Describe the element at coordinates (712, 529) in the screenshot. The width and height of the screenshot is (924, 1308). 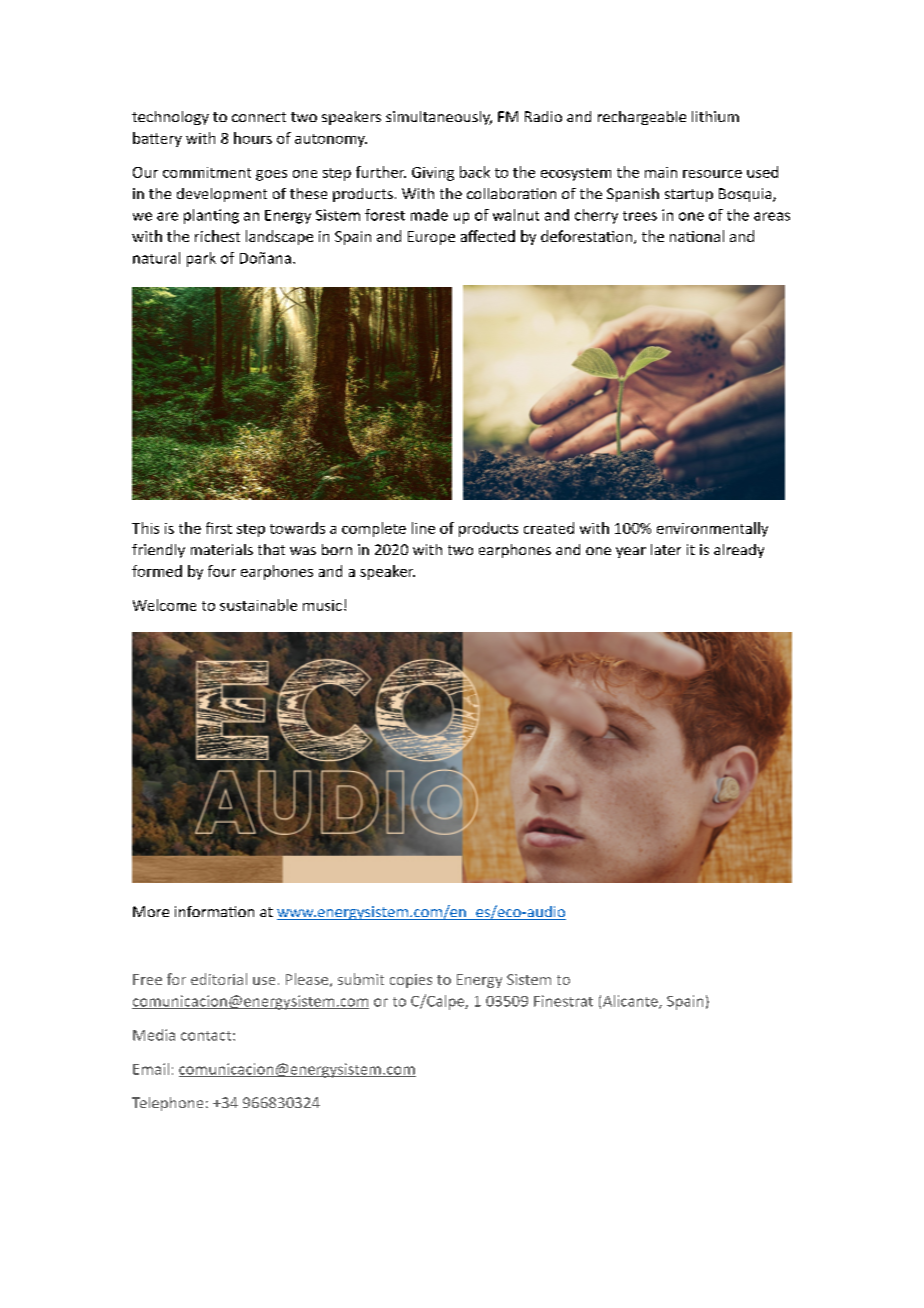
I see `environmentally` at that location.
